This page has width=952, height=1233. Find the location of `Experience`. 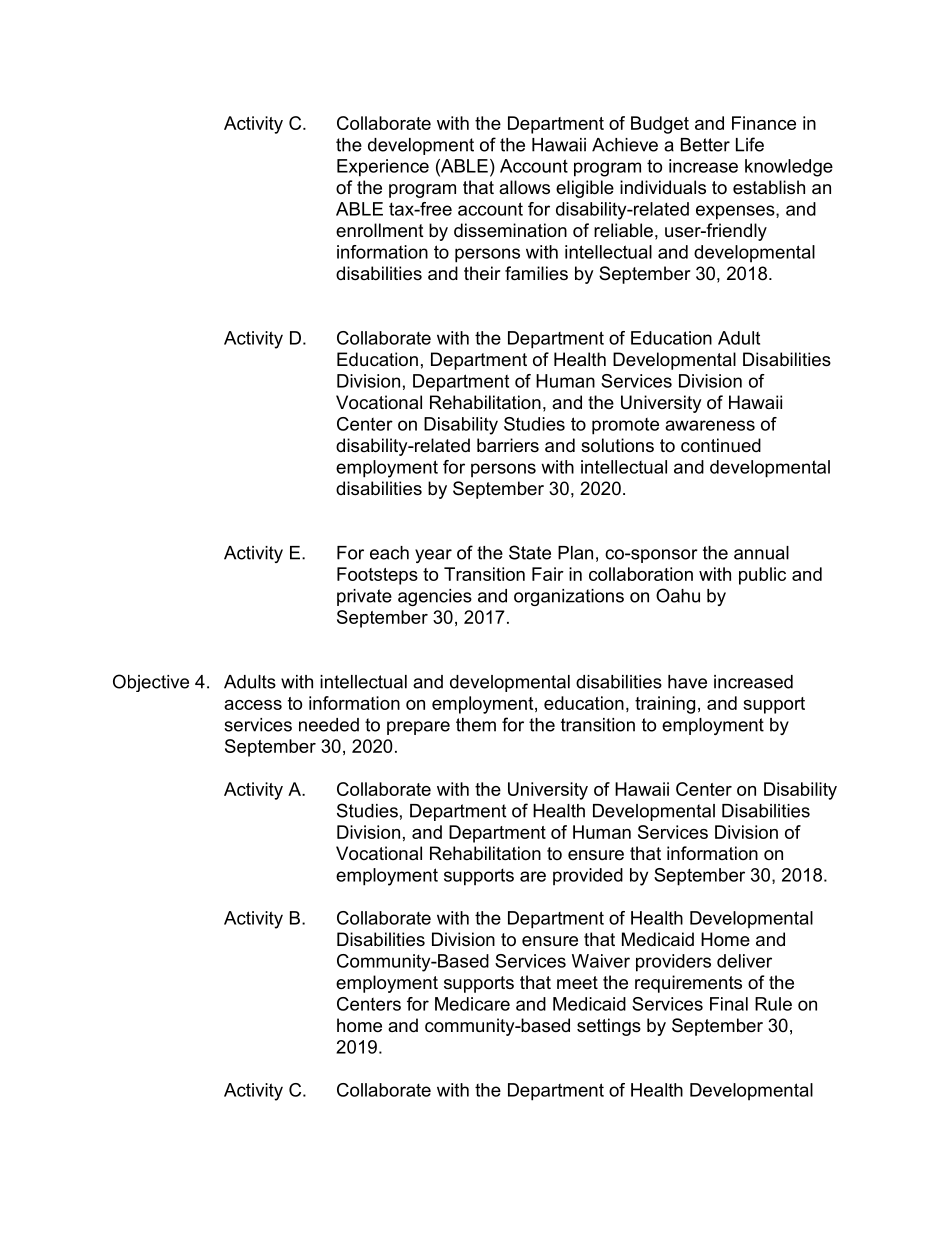

Experience is located at coordinates (383, 168).
